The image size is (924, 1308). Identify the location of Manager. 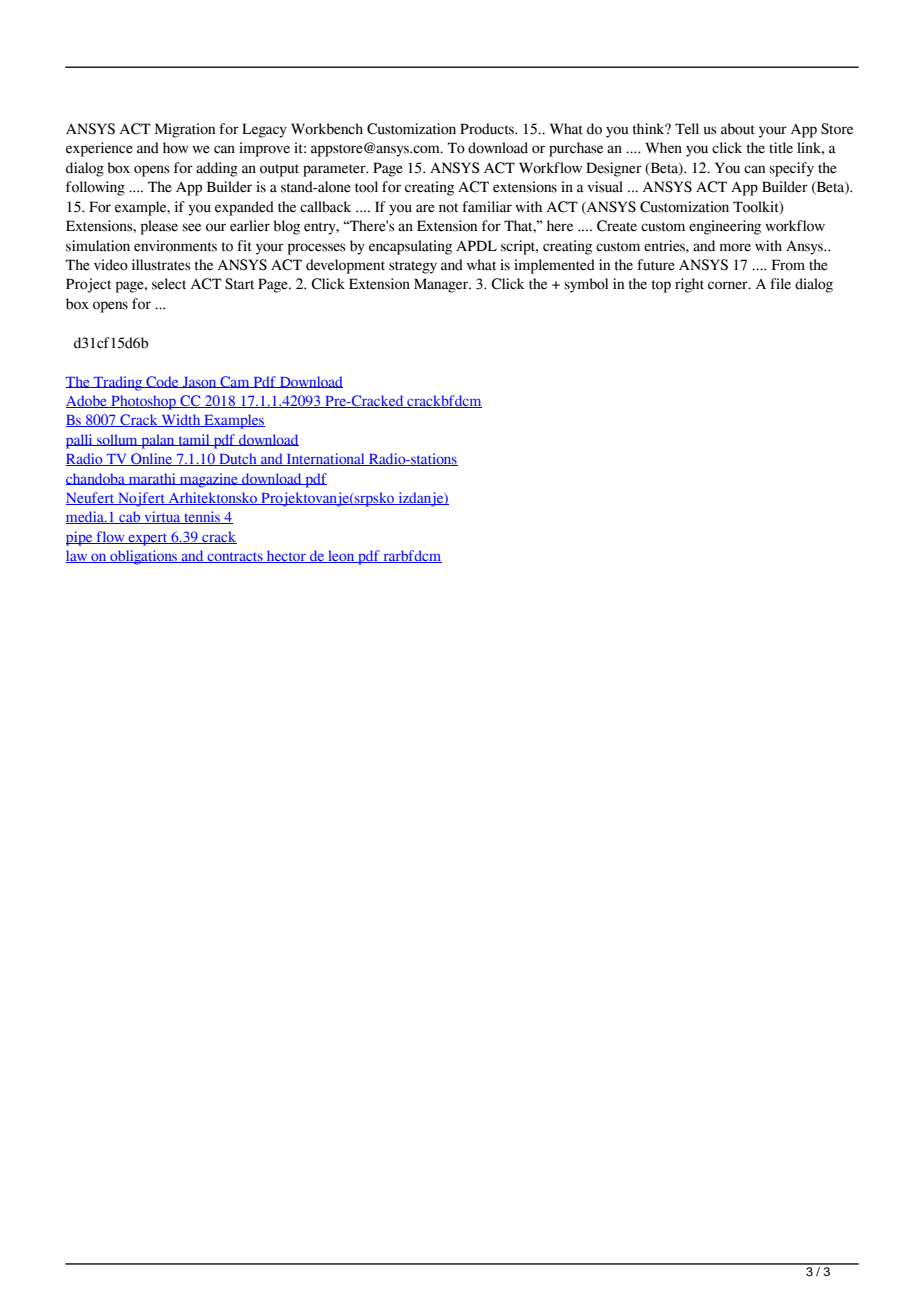
(442, 285).
